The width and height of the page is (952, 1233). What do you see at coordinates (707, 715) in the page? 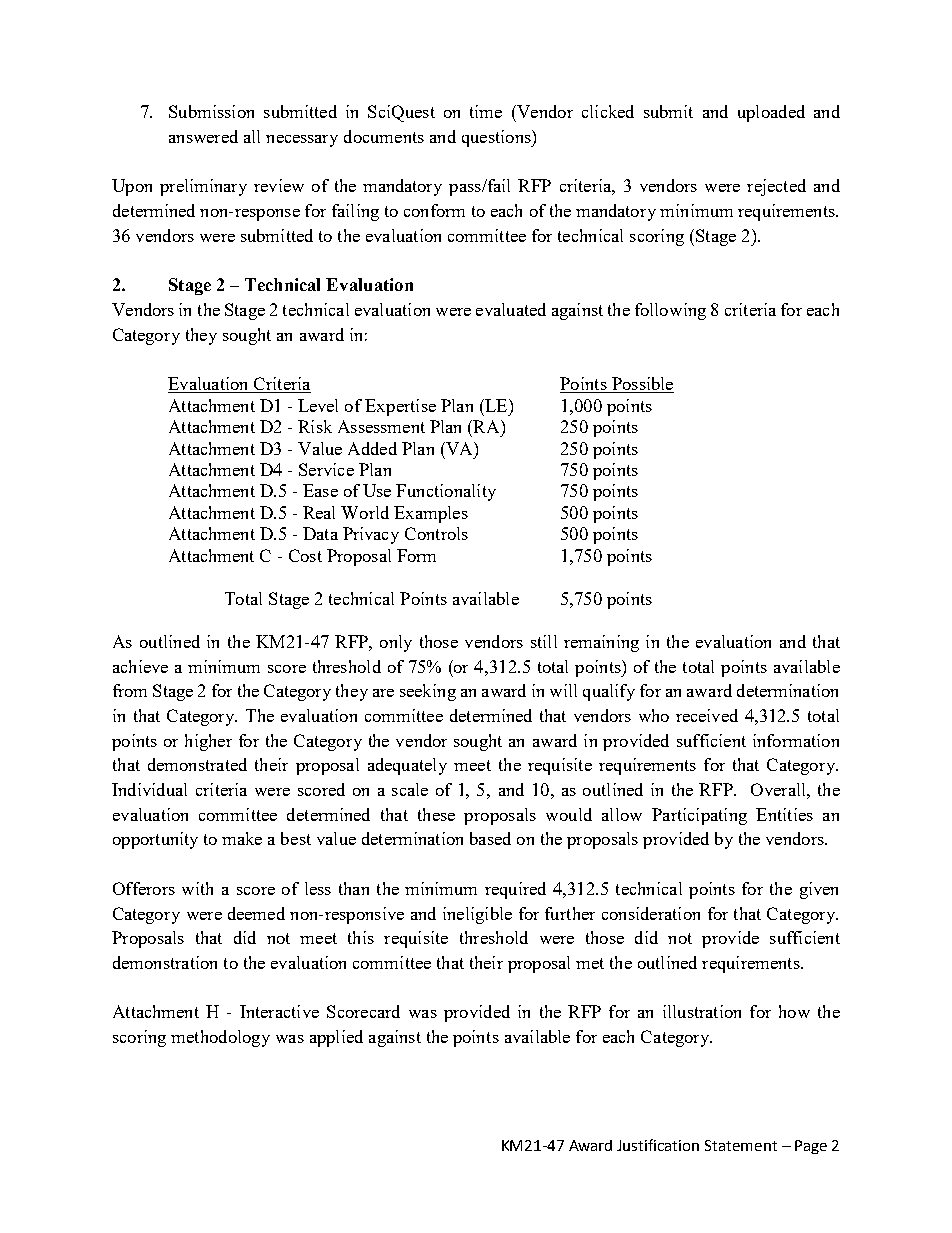
I see `received` at bounding box center [707, 715].
